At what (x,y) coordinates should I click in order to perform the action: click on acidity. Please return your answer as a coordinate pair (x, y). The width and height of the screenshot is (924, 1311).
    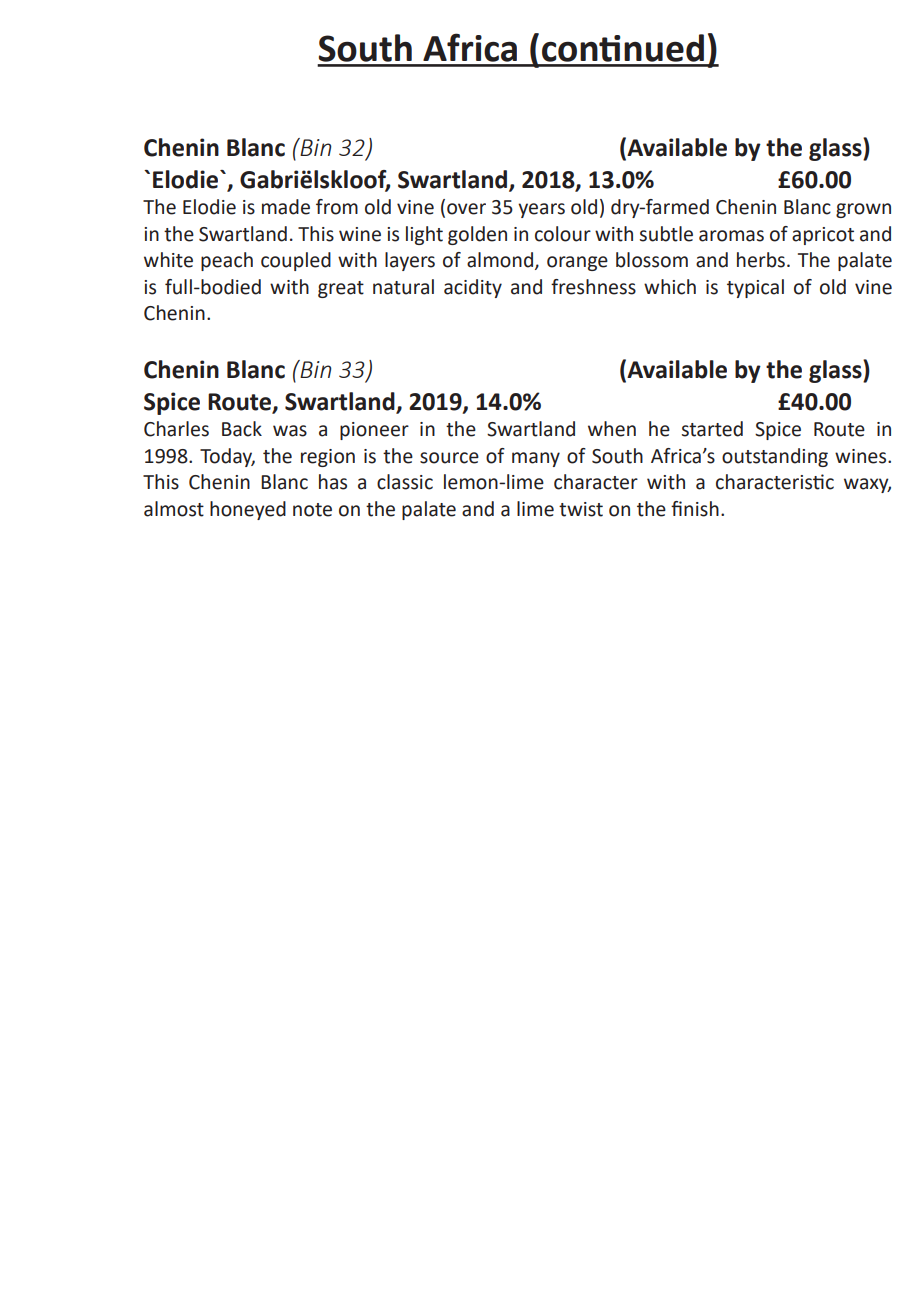
    Looking at the image, I should click on (473, 288).
